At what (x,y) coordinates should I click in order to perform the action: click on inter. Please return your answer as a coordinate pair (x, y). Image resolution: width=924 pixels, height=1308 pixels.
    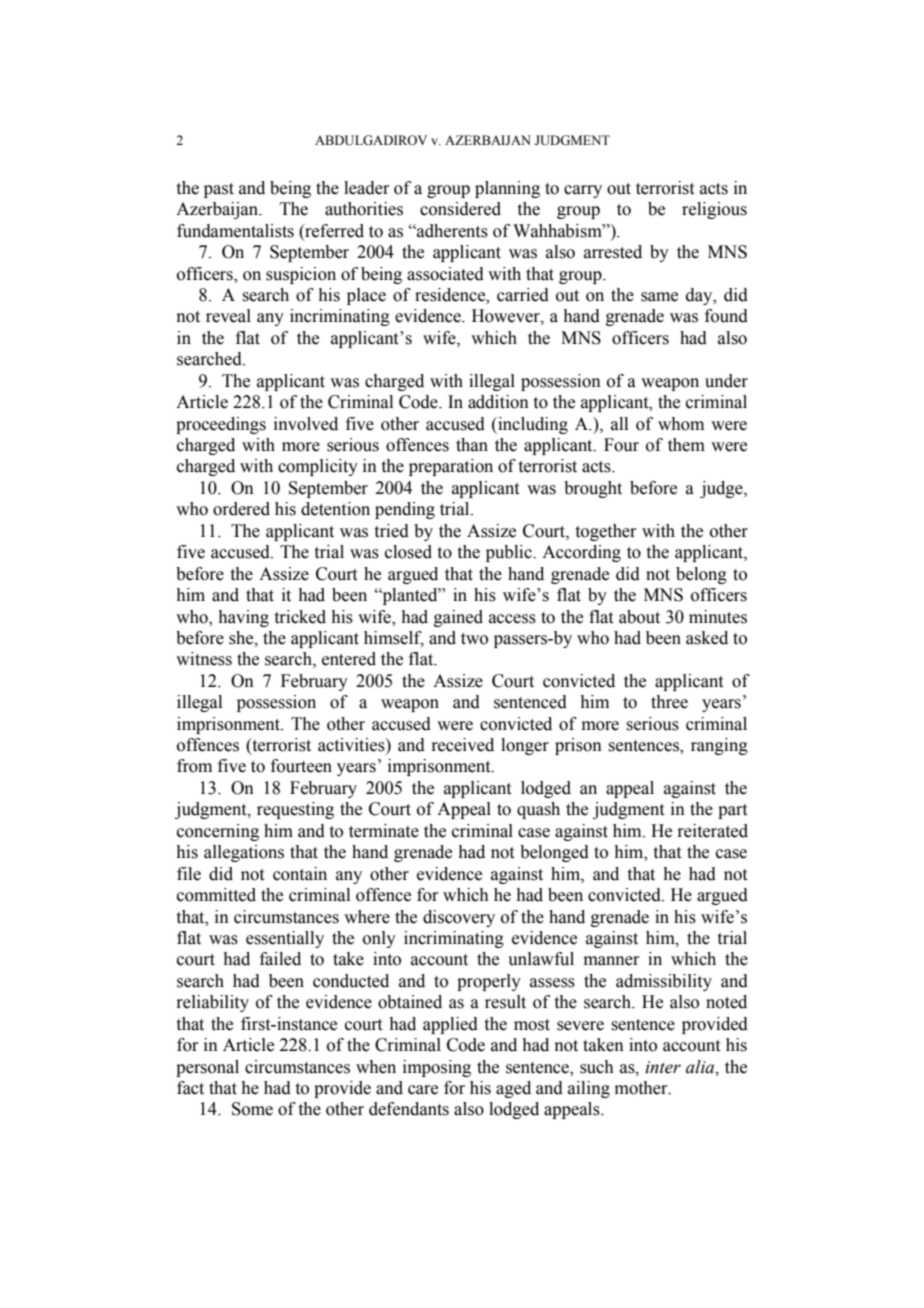
    Looking at the image, I should click on (663, 1067).
